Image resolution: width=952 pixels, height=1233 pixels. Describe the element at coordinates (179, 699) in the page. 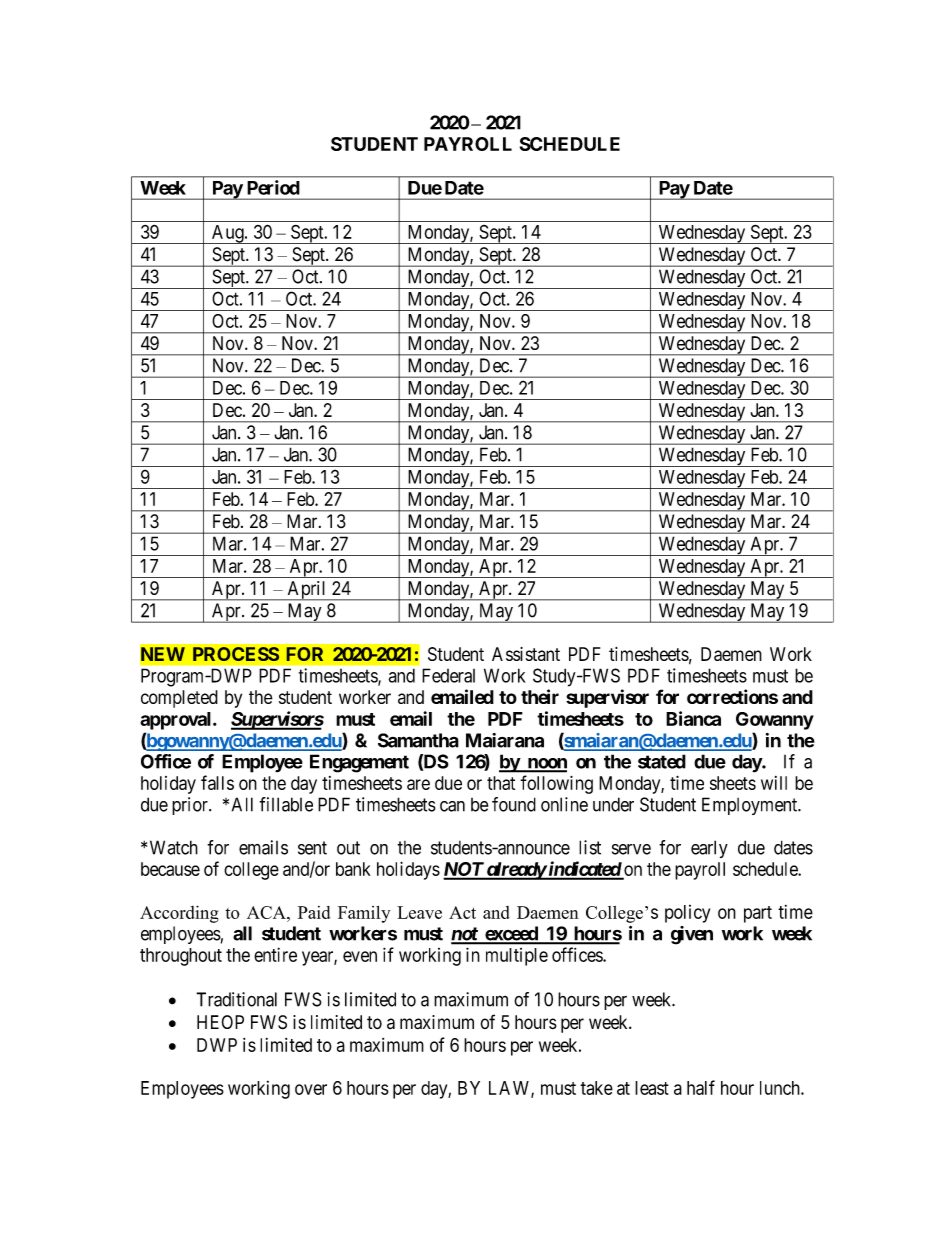

I see `completed` at that location.
